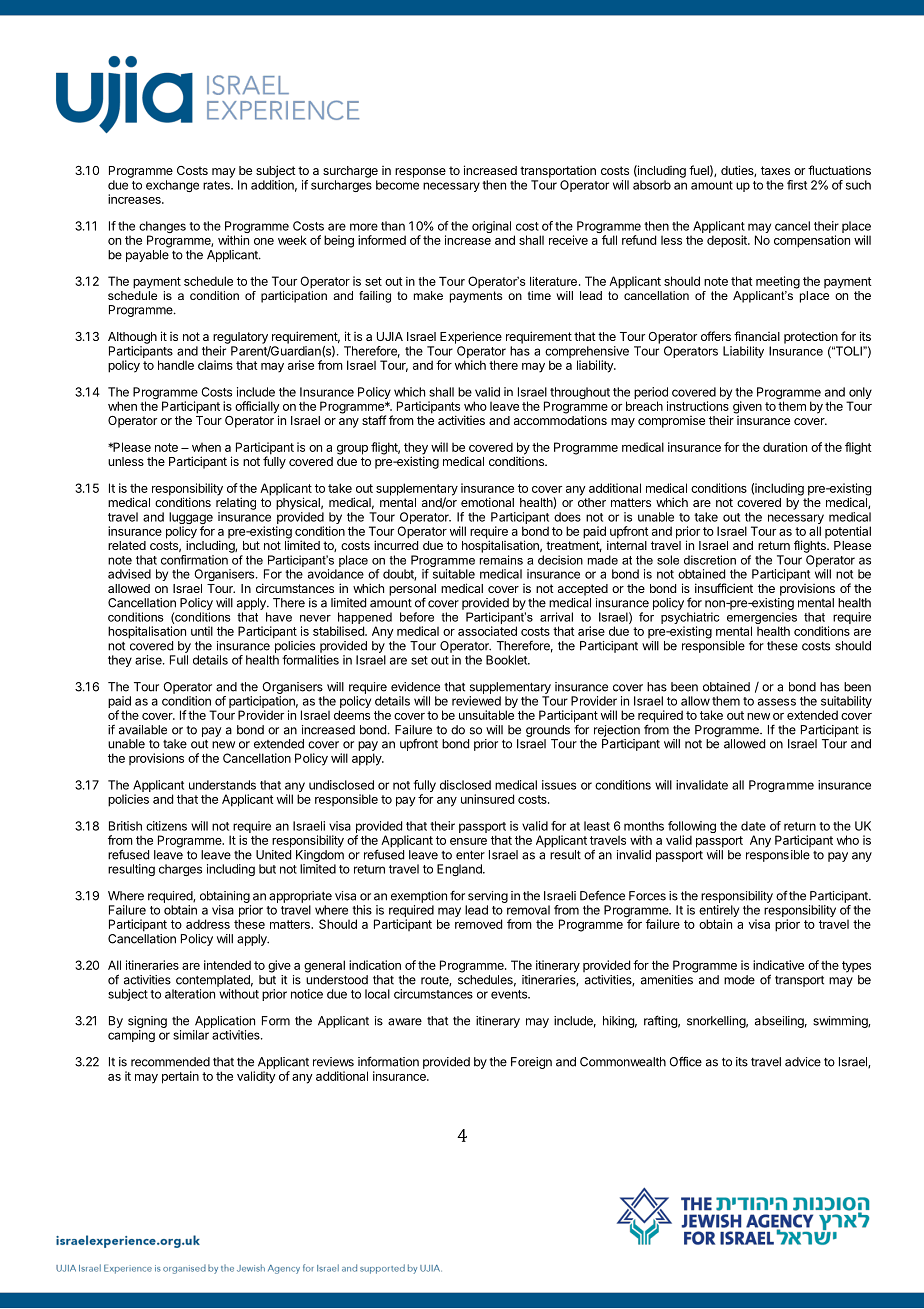 Image resolution: width=924 pixels, height=1309 pixels. Describe the element at coordinates (491, 227) in the document. I see `original` at that location.
